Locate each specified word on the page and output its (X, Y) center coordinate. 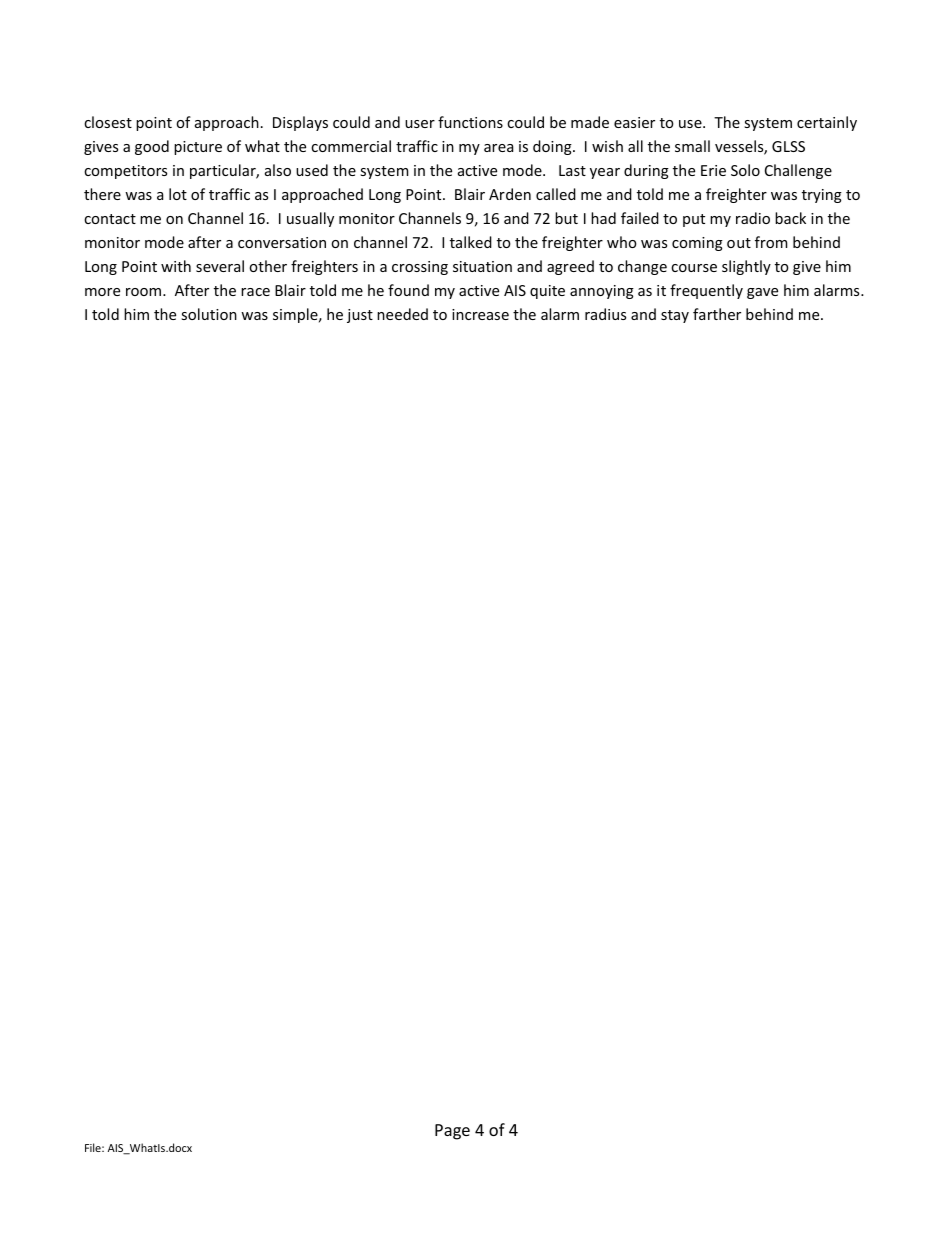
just (360, 316)
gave (762, 293)
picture (198, 148)
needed (402, 314)
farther (717, 314)
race (255, 292)
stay (675, 316)
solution (209, 314)
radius (605, 314)
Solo (745, 170)
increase (480, 314)
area (498, 148)
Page (452, 1132)
